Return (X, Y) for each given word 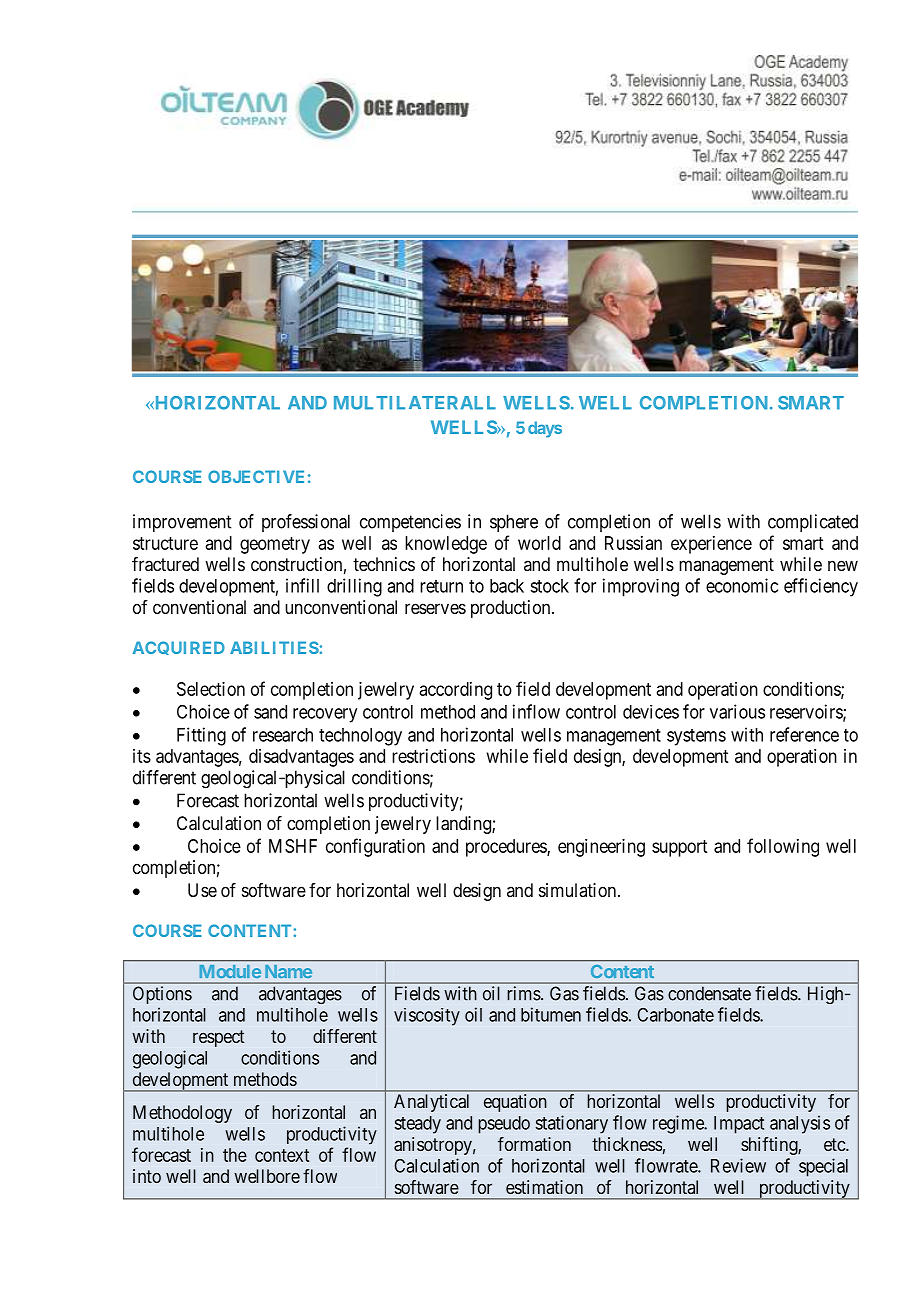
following (783, 847)
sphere (514, 523)
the (235, 1155)
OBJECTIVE (256, 476)
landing (464, 825)
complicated (813, 523)
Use (202, 890)
